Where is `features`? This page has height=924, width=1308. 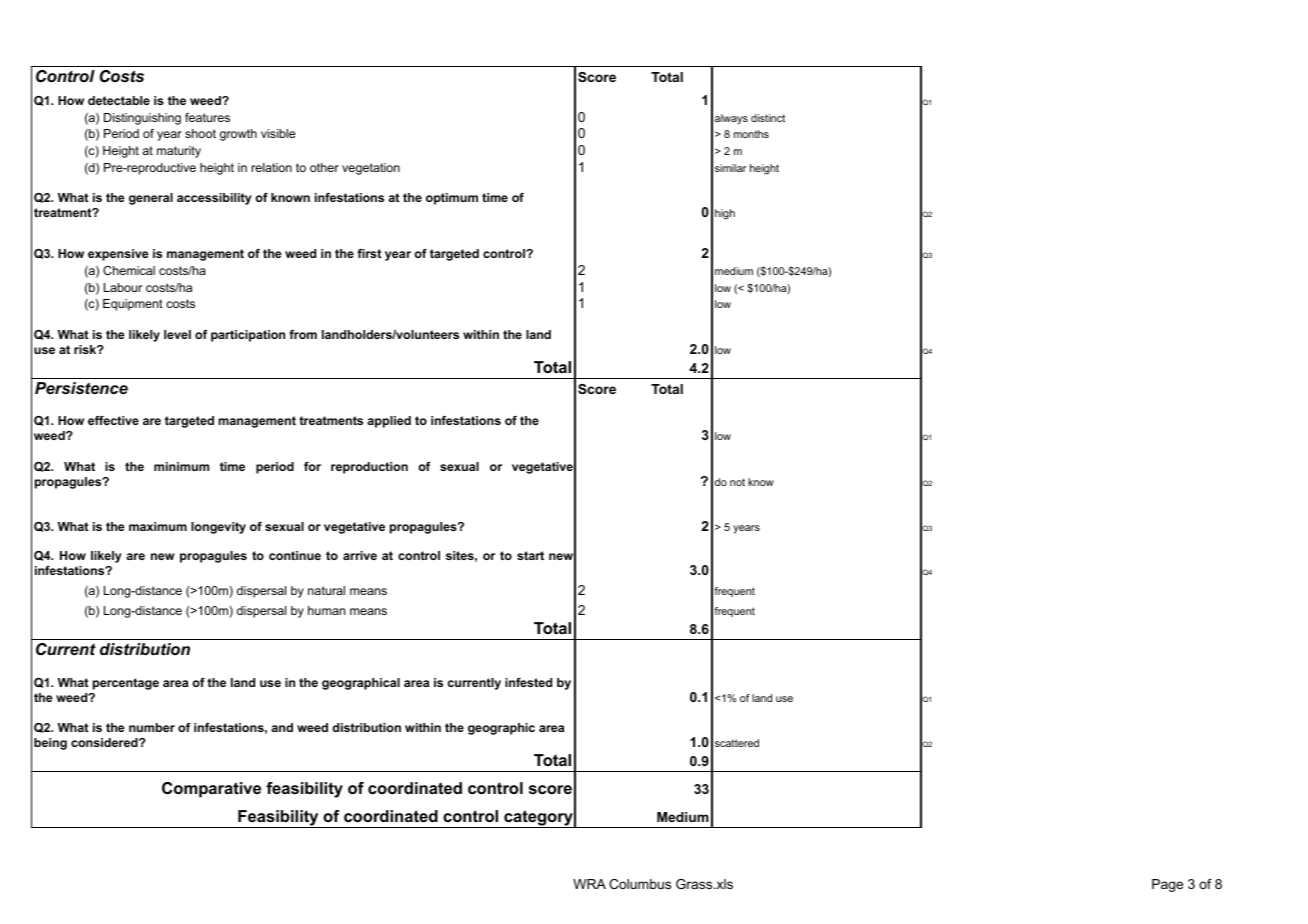 features is located at coordinates (207, 117).
